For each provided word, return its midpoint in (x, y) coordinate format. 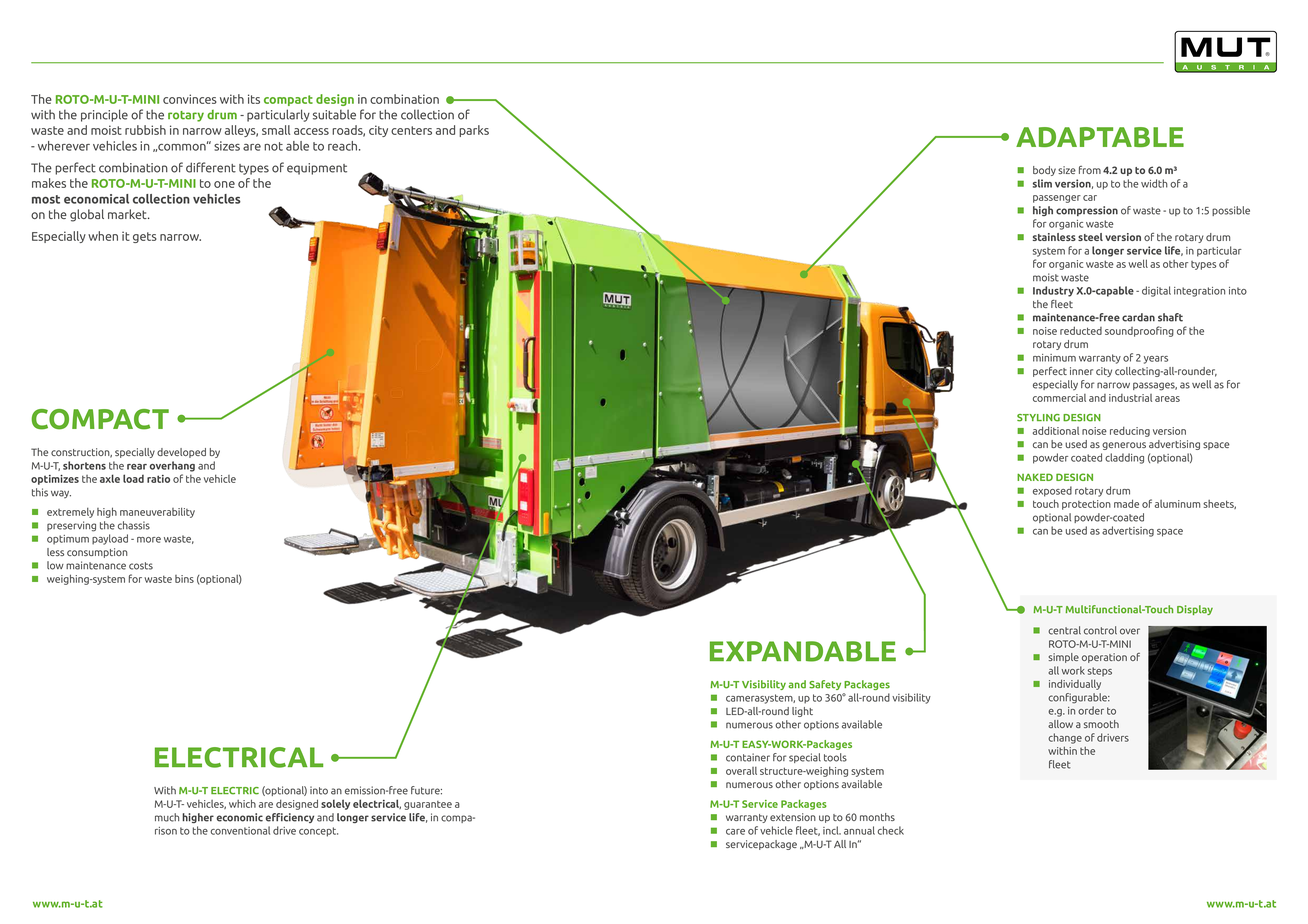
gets (145, 237)
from (1090, 170)
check (891, 830)
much (167, 817)
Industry (1053, 291)
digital (1156, 291)
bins (184, 579)
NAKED (1035, 477)
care (735, 832)
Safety (825, 685)
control (1100, 630)
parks (474, 131)
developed (181, 453)
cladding (1124, 458)
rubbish (145, 130)
